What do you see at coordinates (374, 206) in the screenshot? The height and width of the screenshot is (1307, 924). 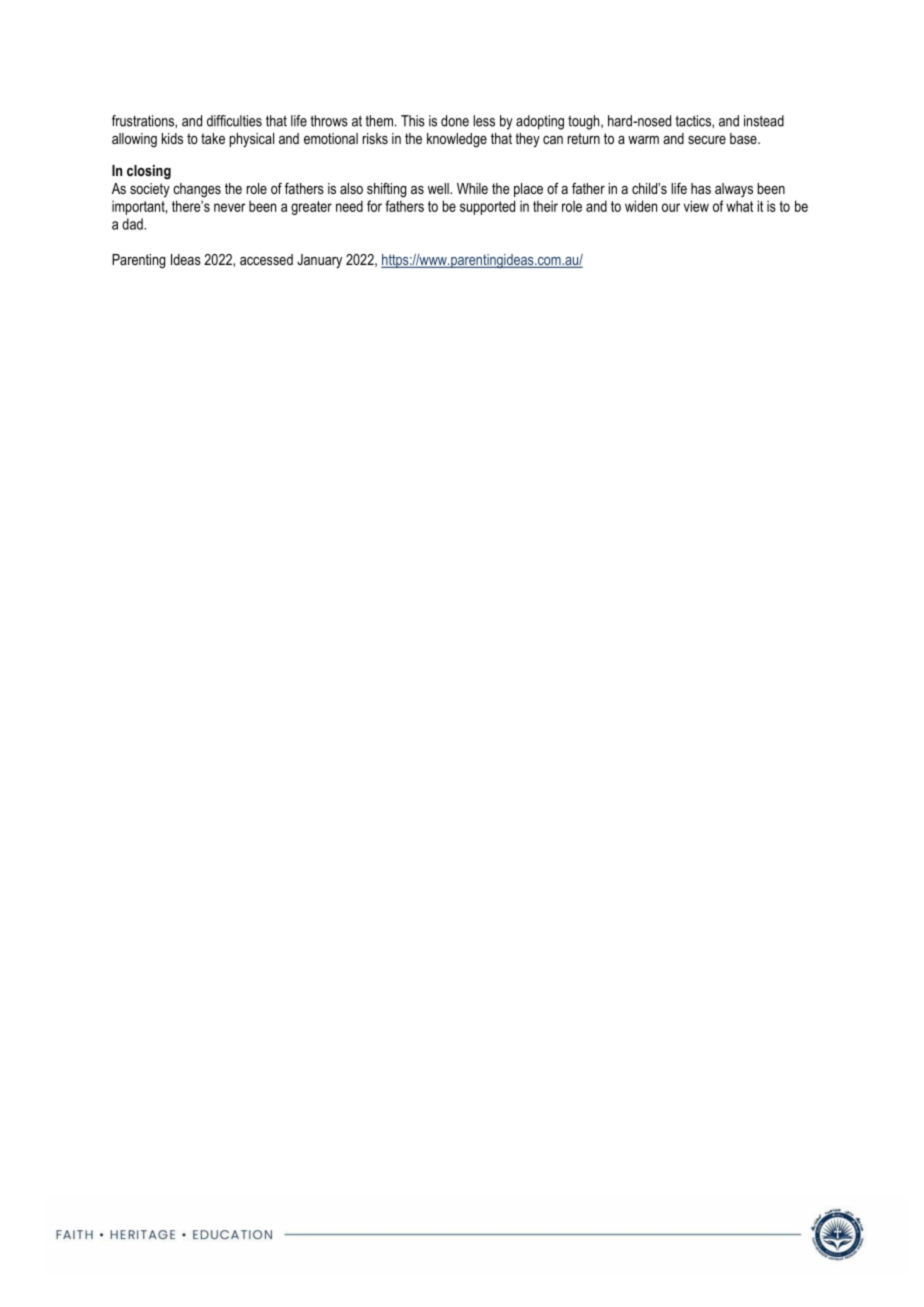 I see `for` at bounding box center [374, 206].
